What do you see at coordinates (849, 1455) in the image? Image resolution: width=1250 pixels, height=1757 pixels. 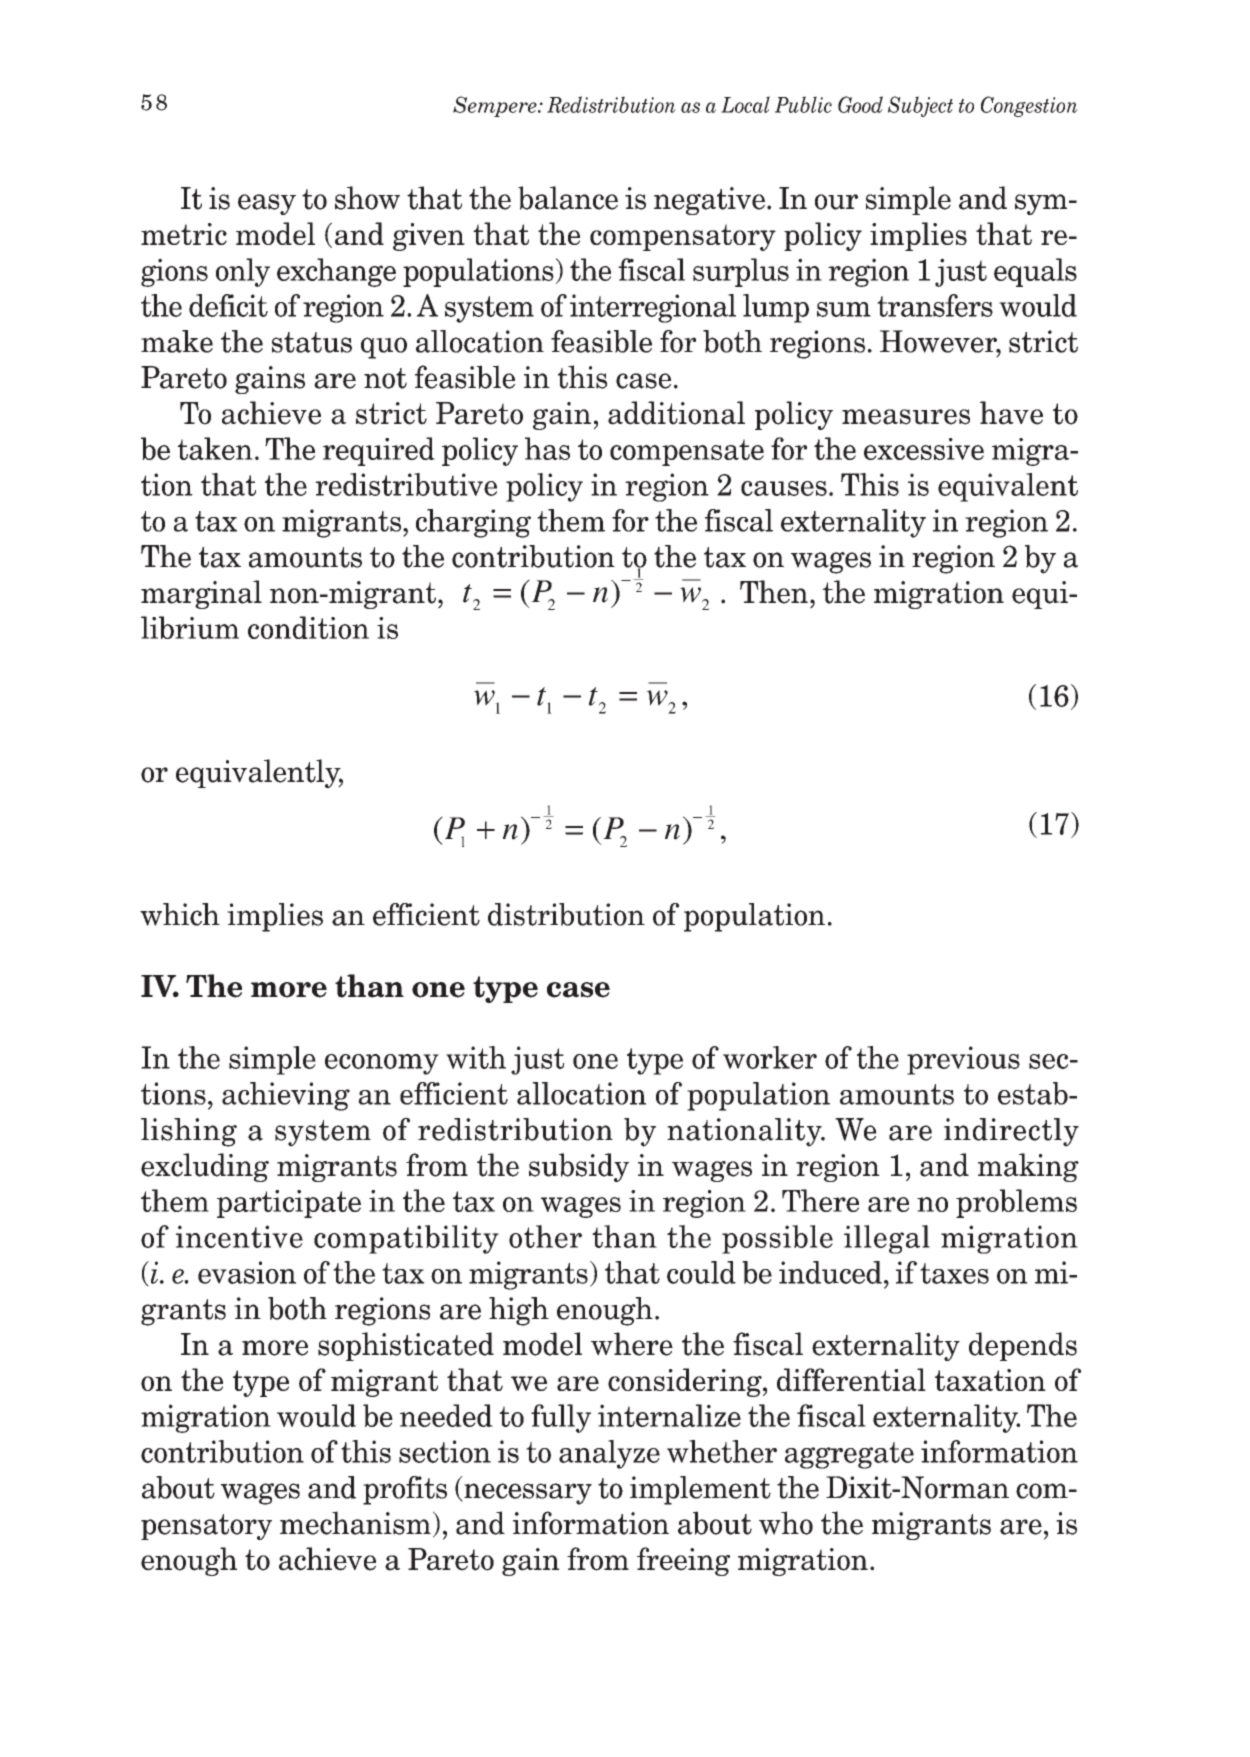 I see `aggregate` at bounding box center [849, 1455].
